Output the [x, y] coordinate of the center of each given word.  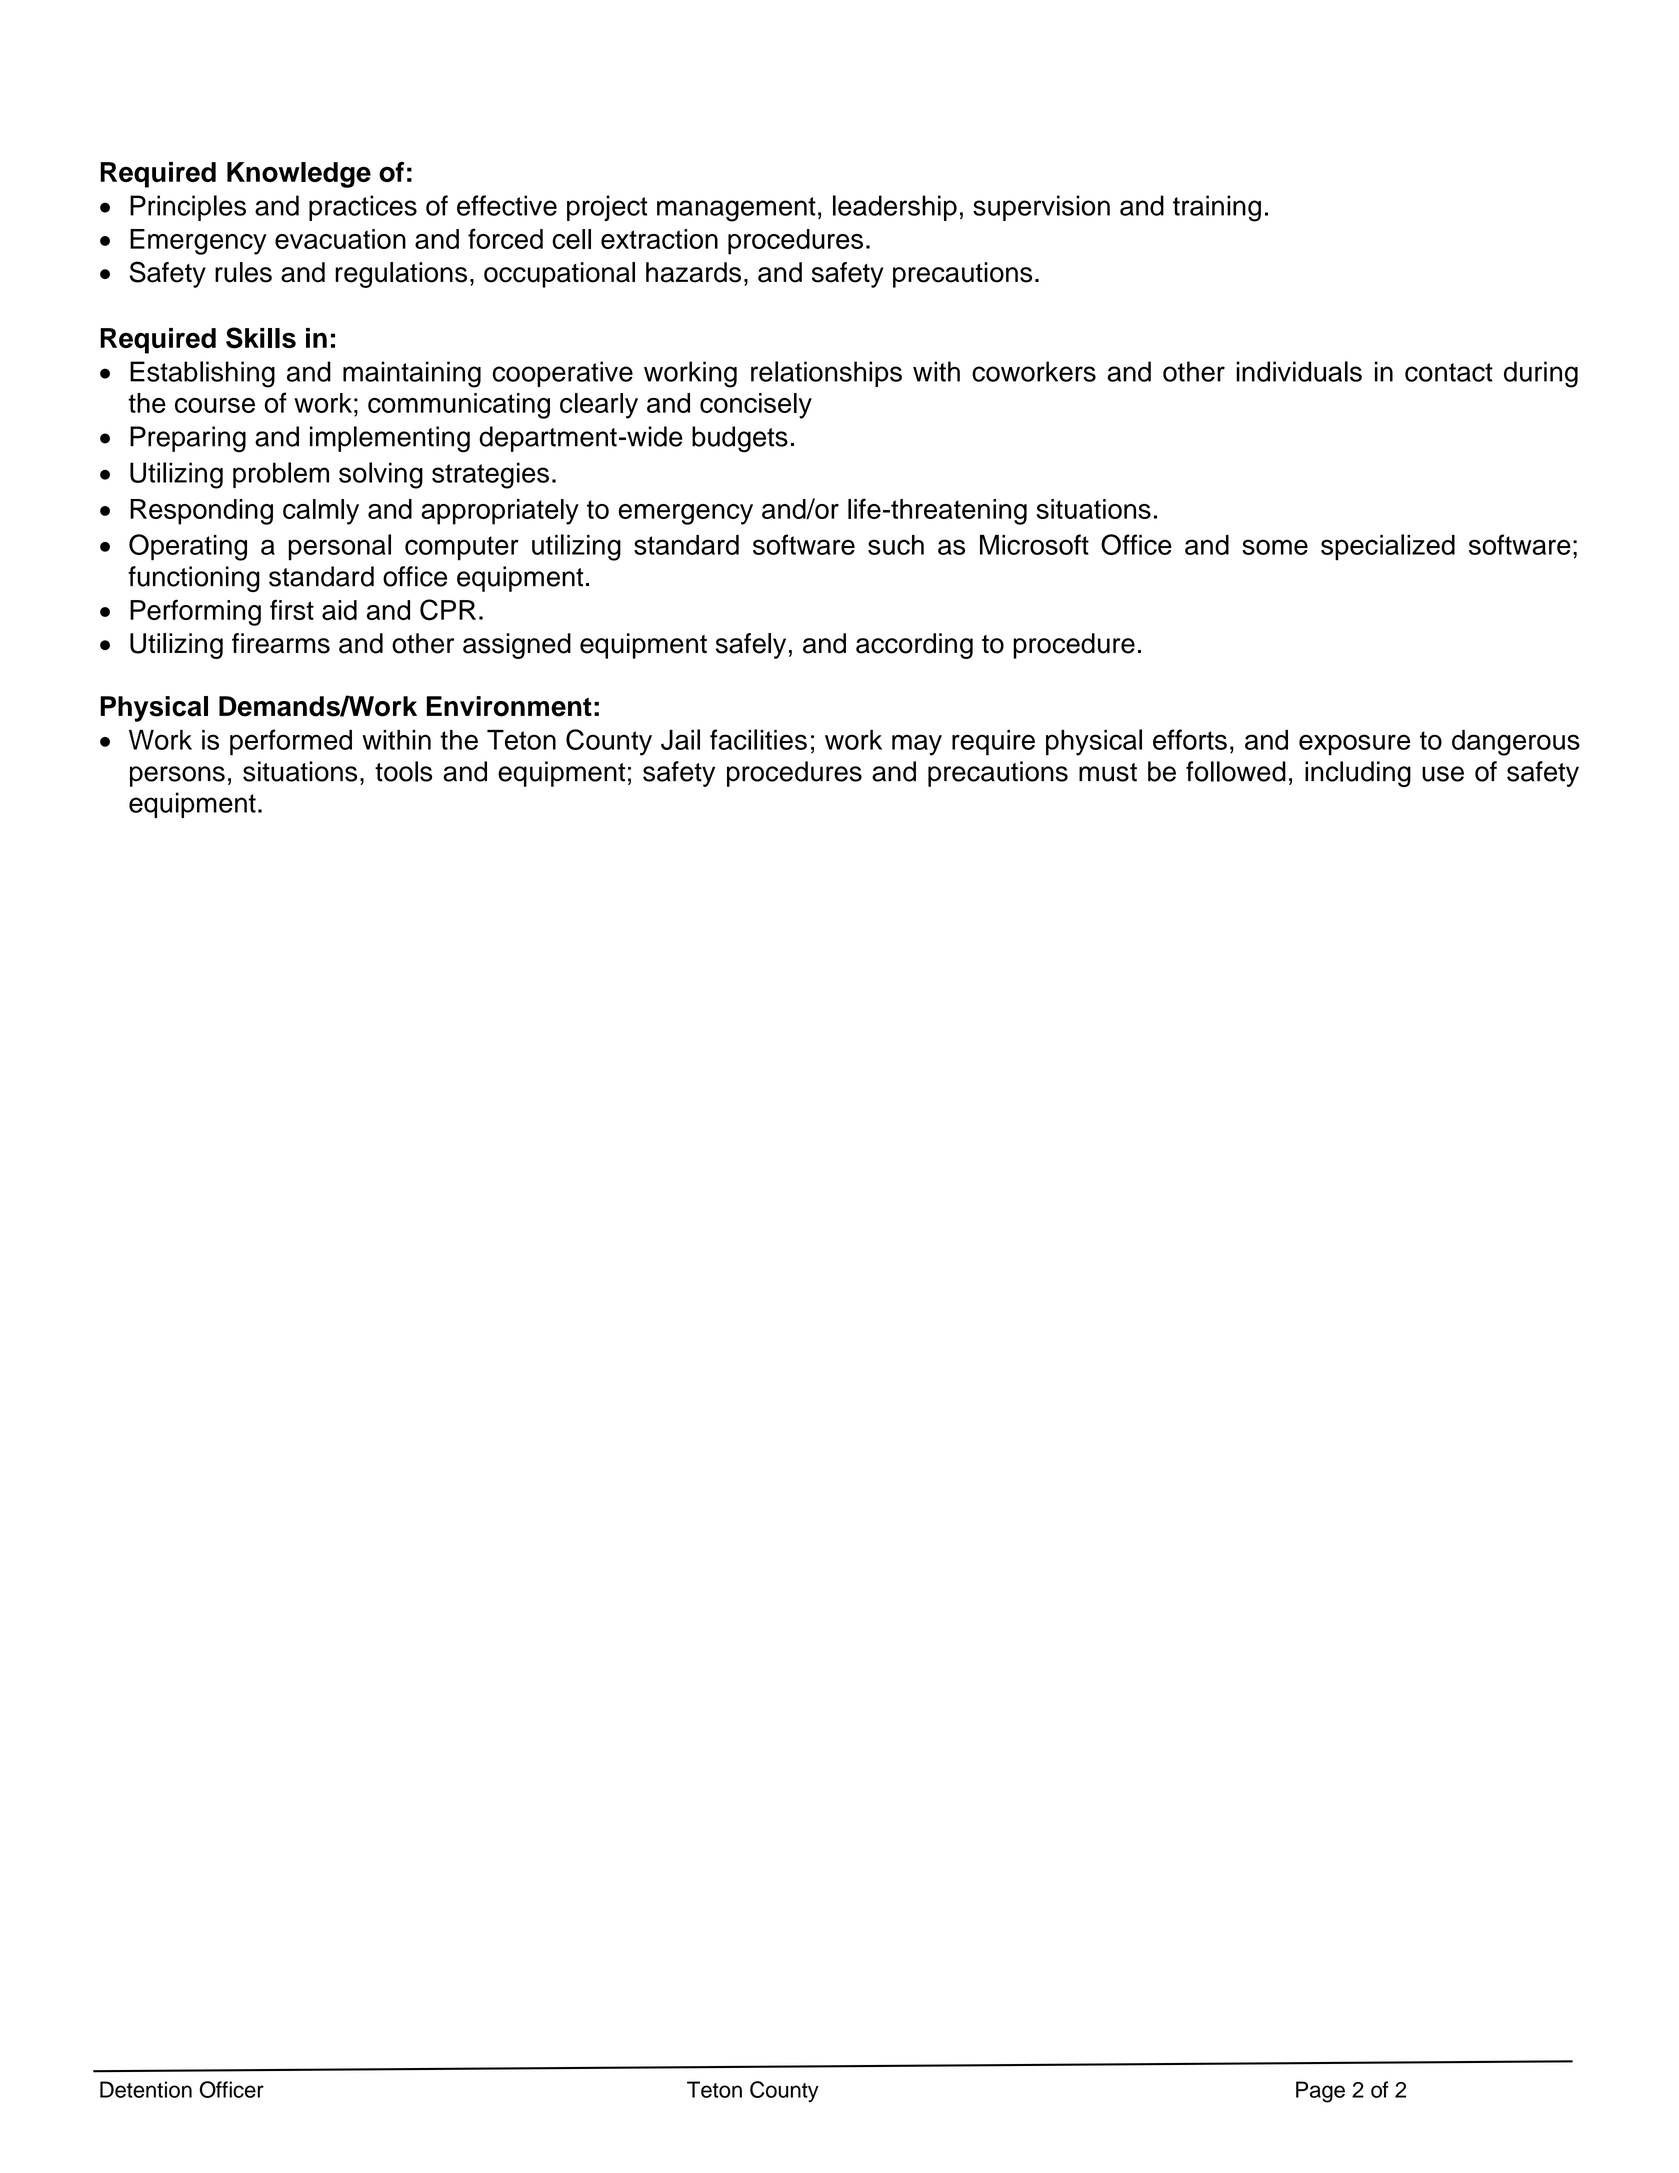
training [1217, 208]
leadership [895, 208]
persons [177, 776]
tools [403, 771]
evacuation [340, 239]
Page [1320, 2092]
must [1108, 772]
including [1358, 774]
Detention [146, 2089]
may [917, 745]
